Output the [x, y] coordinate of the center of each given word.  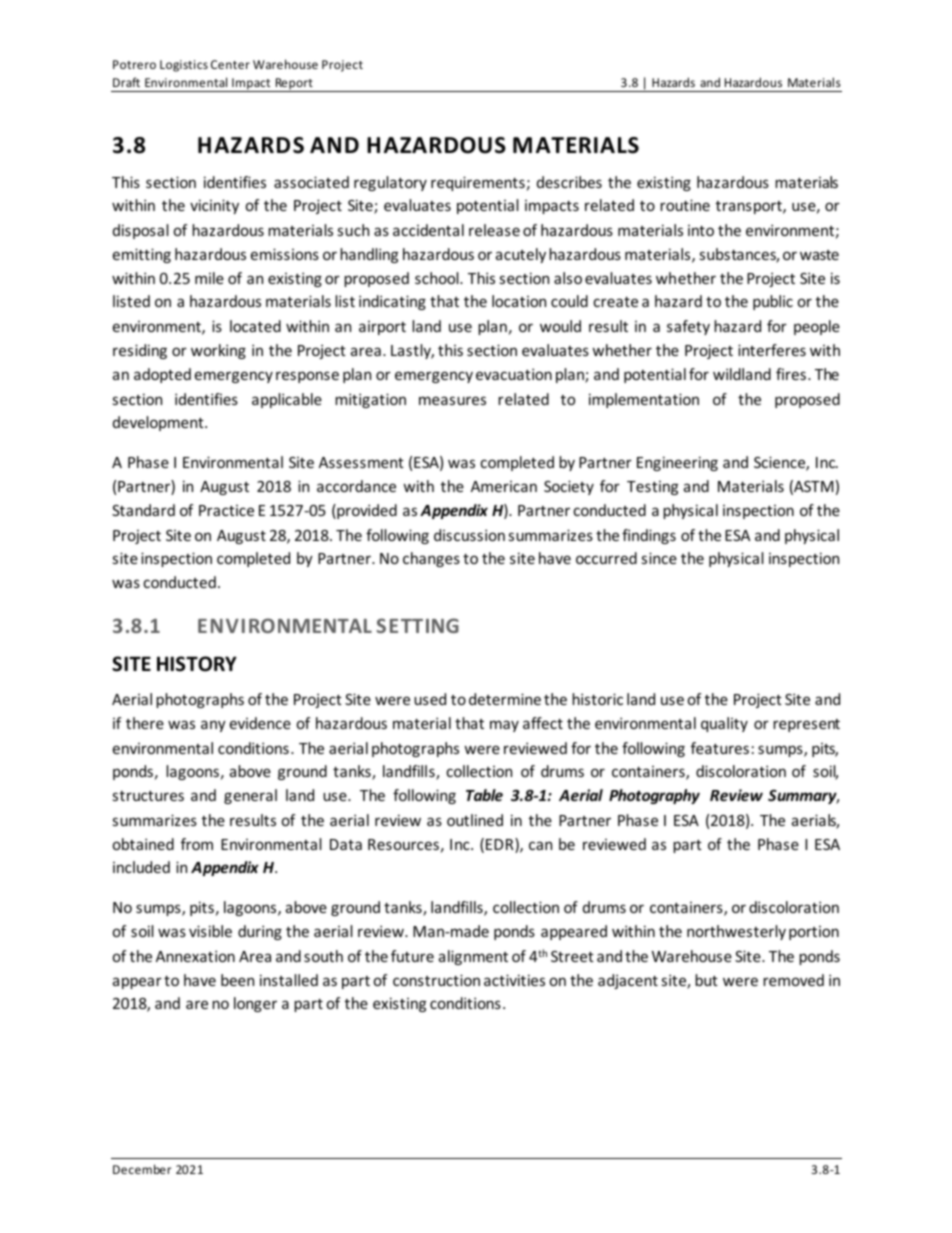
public [773, 302]
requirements [478, 183]
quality [724, 724]
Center [230, 64]
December [142, 1169]
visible [210, 931]
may [504, 726]
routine [685, 205]
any [213, 726]
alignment [473, 957]
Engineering [677, 463]
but [706, 980]
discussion [469, 535]
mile [209, 278]
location [519, 301]
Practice [226, 510]
